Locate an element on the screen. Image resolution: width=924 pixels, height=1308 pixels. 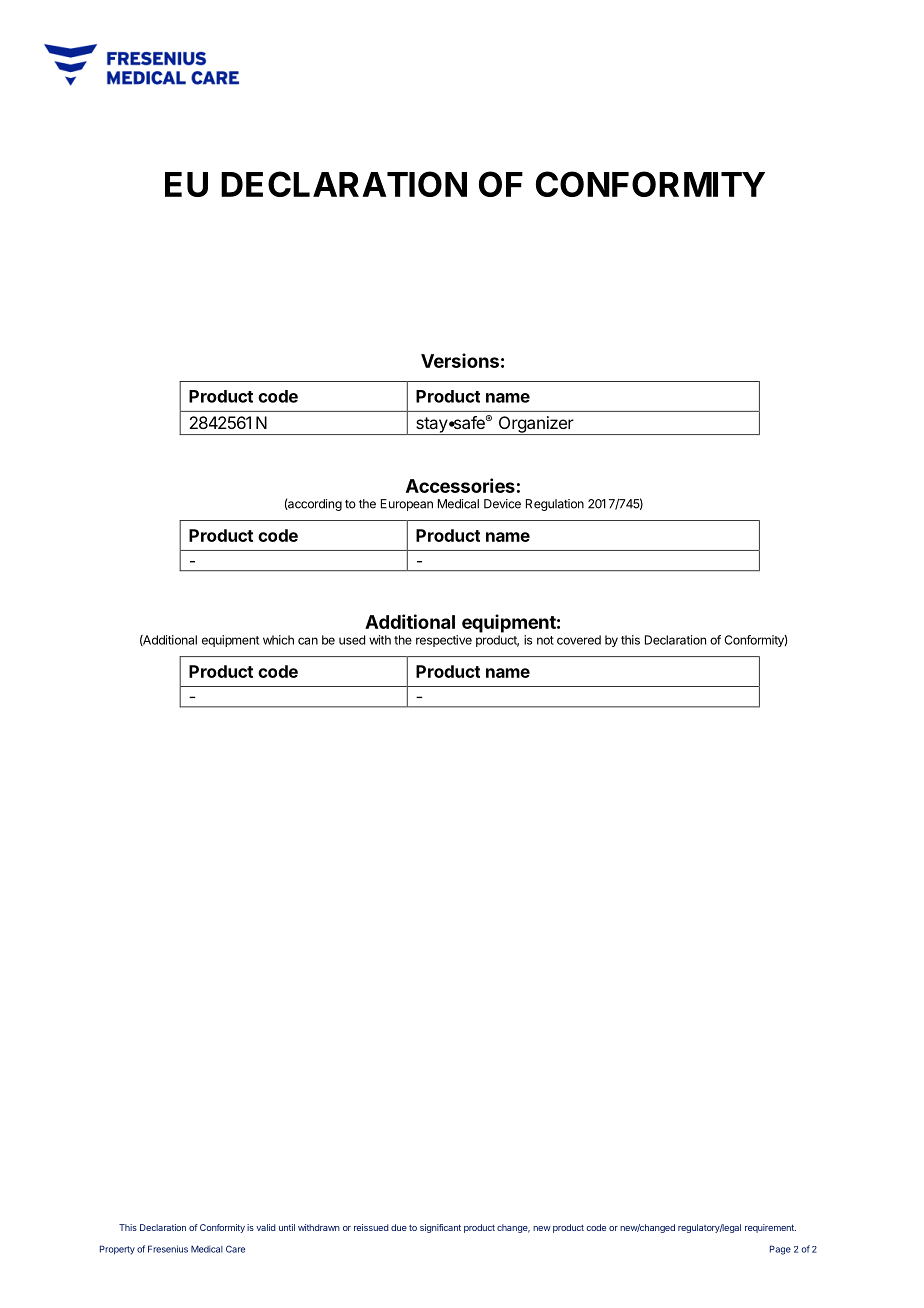
valid is located at coordinates (266, 1227).
